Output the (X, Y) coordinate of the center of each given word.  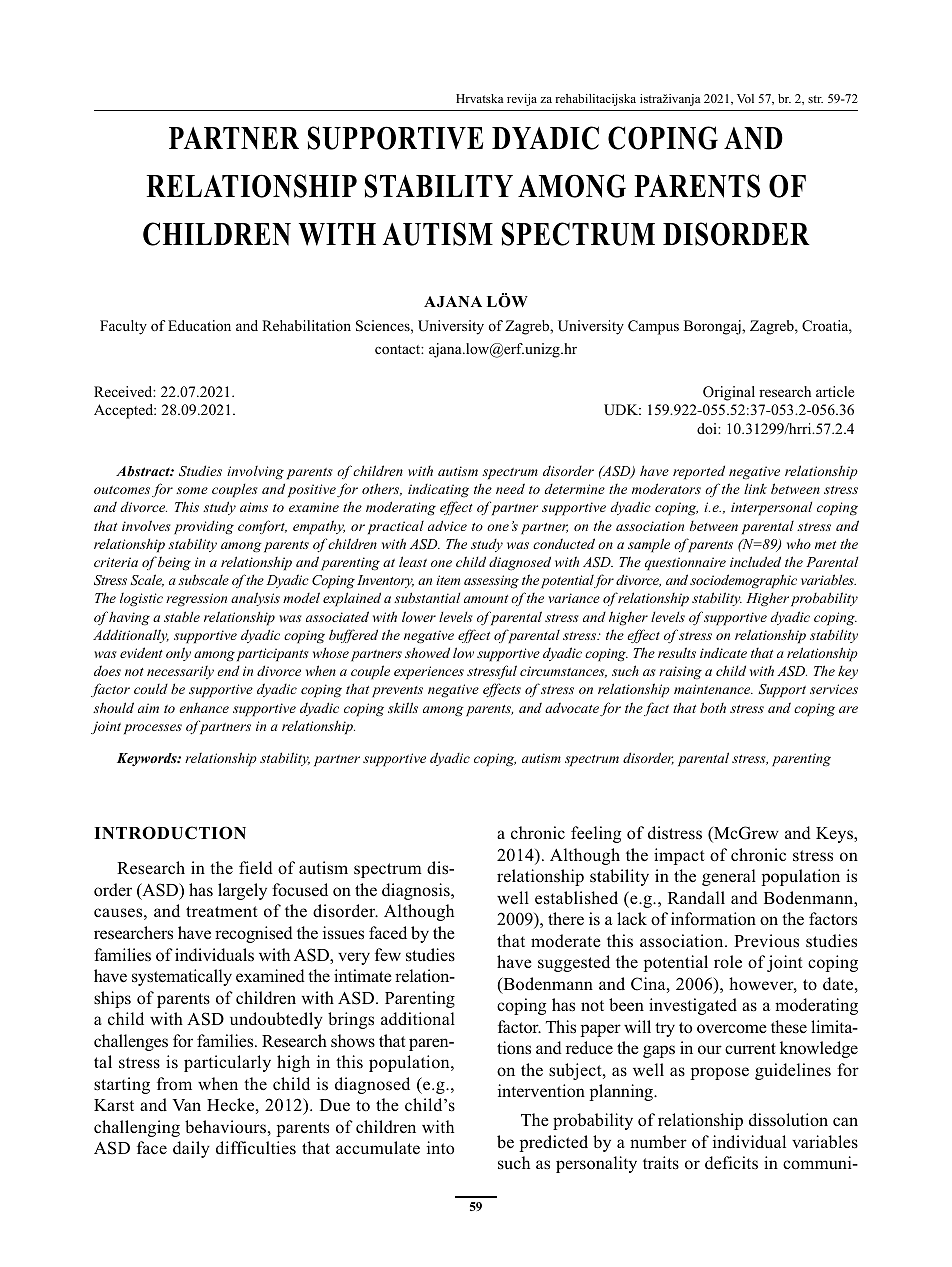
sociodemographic (743, 581)
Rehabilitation (306, 325)
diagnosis (417, 891)
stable (182, 616)
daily (191, 1149)
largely (242, 891)
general (729, 877)
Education (199, 325)
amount (486, 599)
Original (729, 393)
